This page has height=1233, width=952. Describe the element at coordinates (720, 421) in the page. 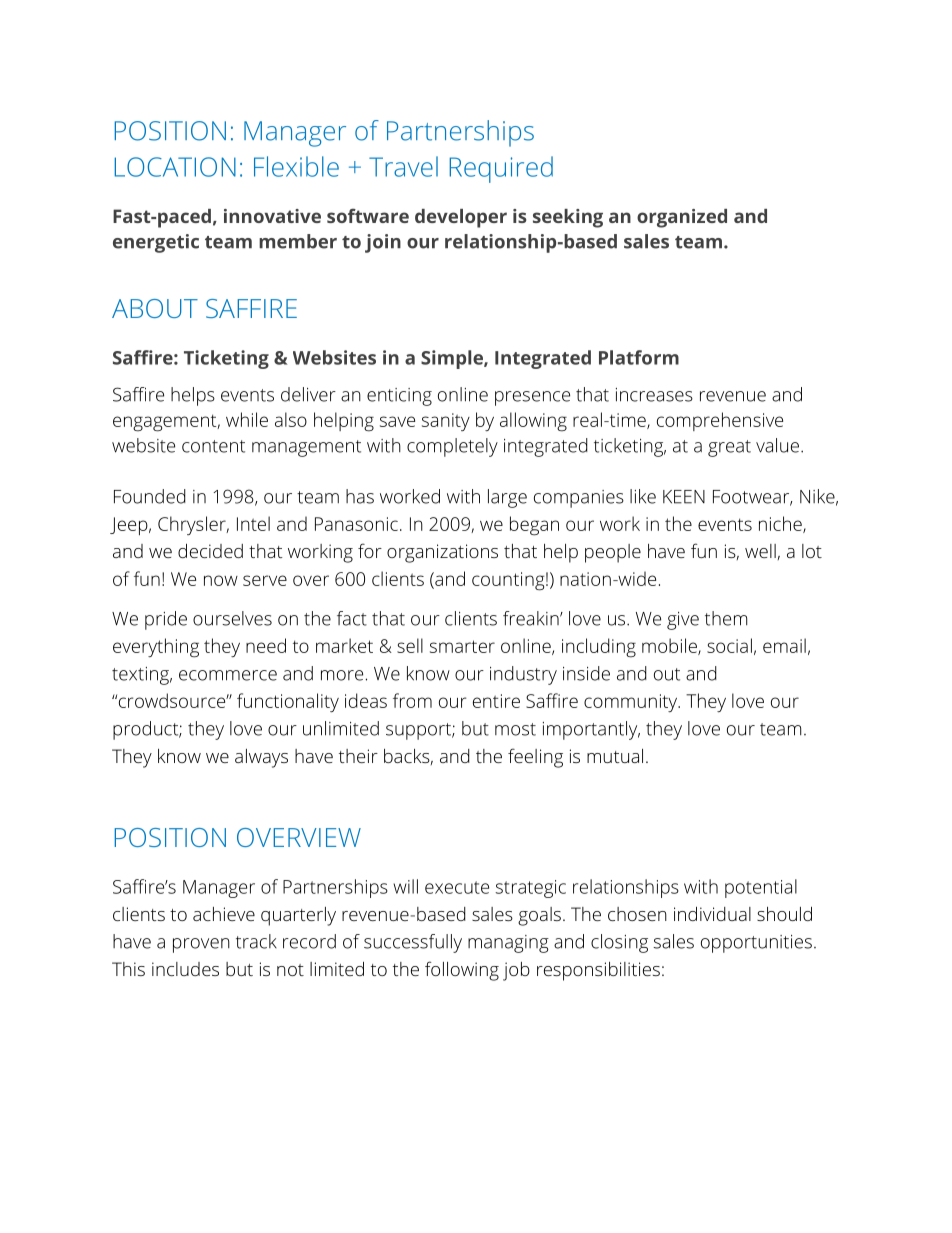

I see `comprehensive` at that location.
